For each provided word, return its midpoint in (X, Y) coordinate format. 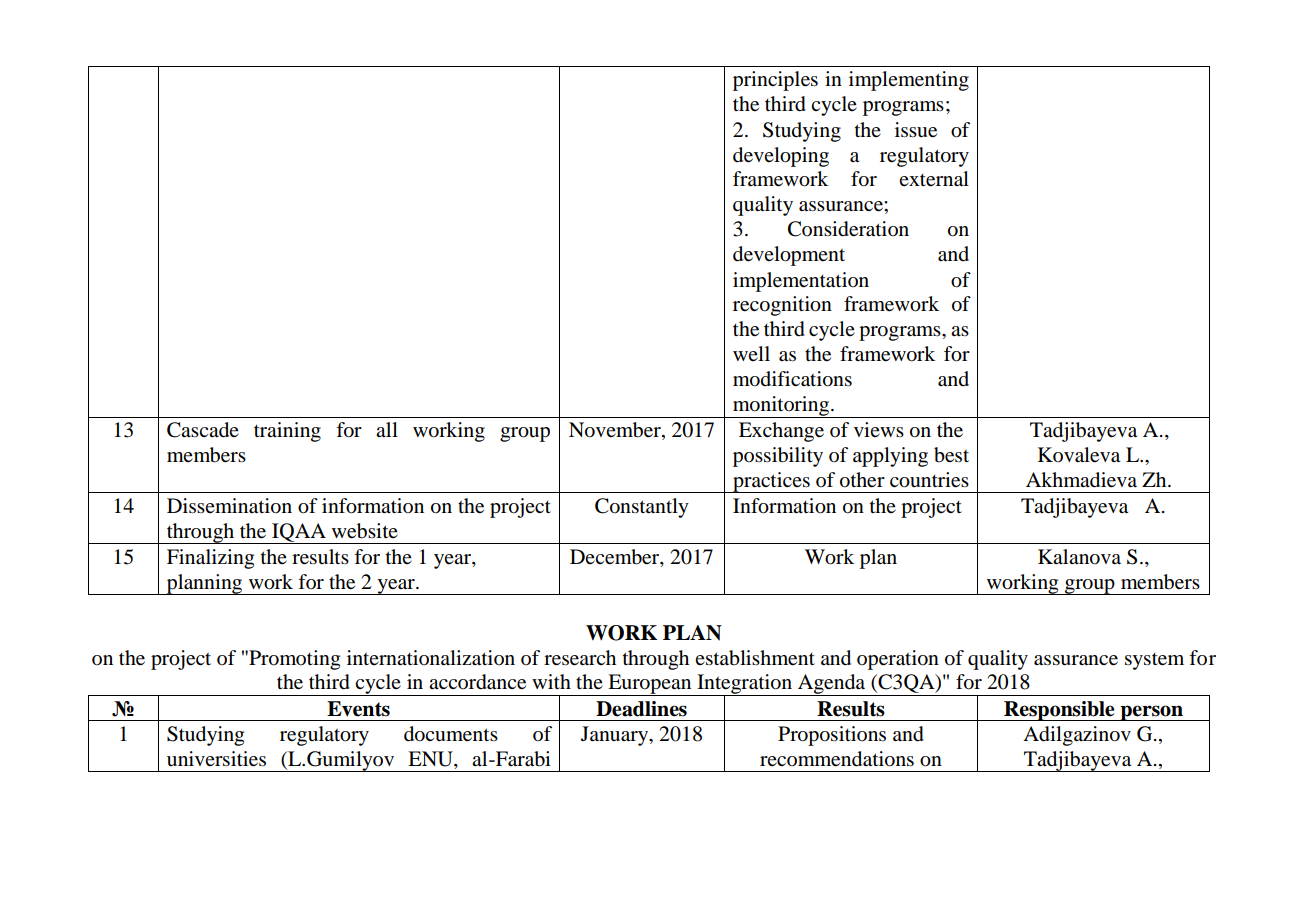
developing (781, 157)
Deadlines (641, 709)
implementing (909, 81)
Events (358, 709)
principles (775, 81)
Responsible (1059, 711)
